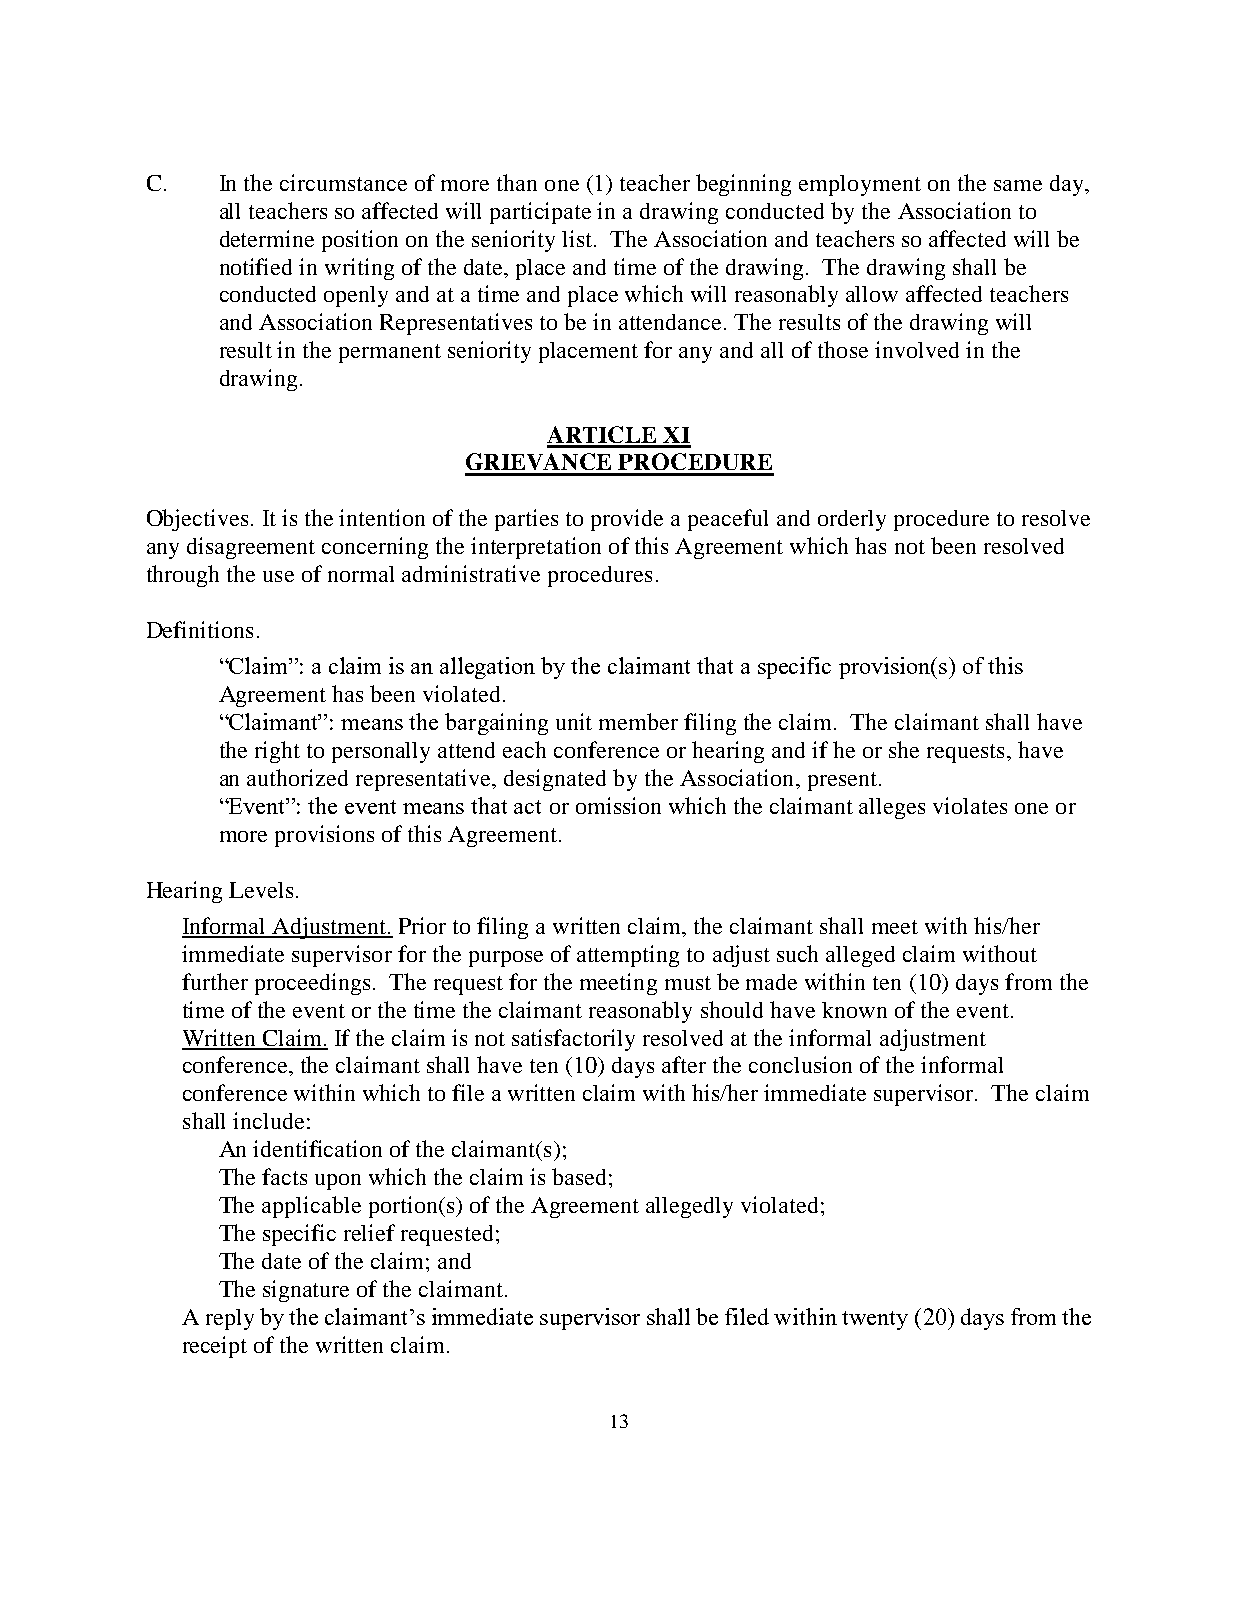 The image size is (1238, 1602). Describe the element at coordinates (267, 238) in the screenshot. I see `determine` at that location.
